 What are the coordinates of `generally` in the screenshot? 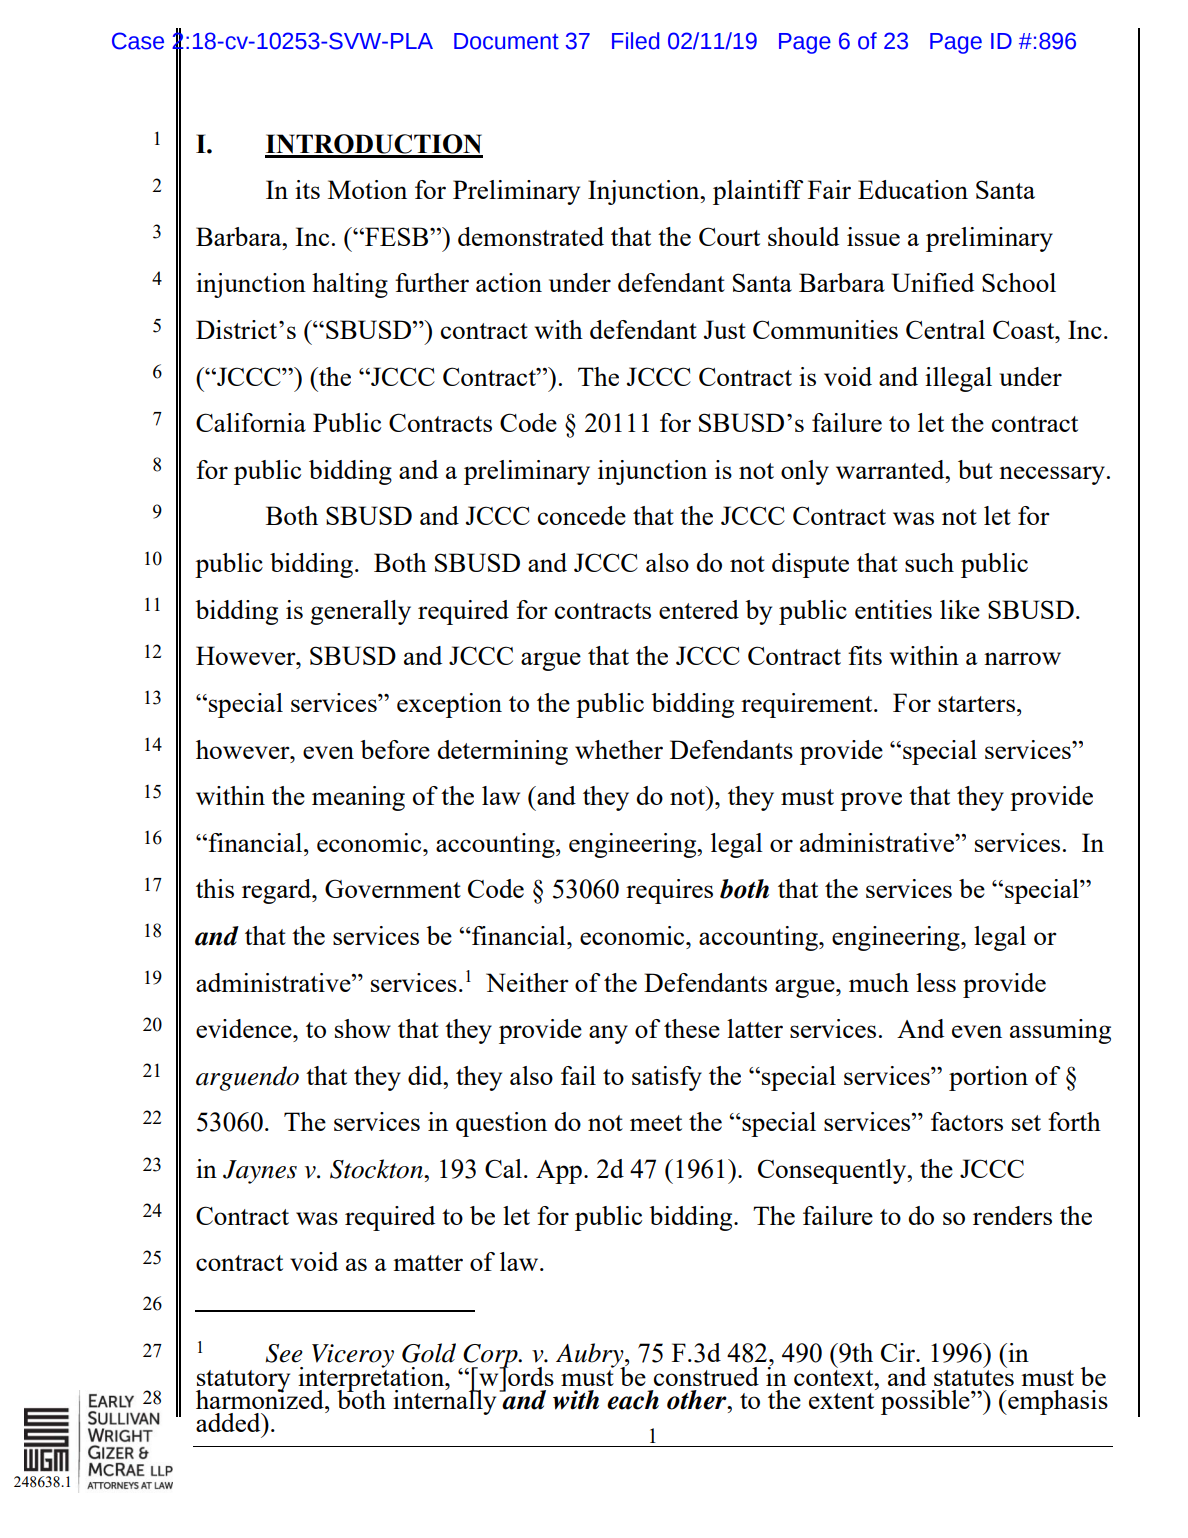 It's located at (360, 612).
